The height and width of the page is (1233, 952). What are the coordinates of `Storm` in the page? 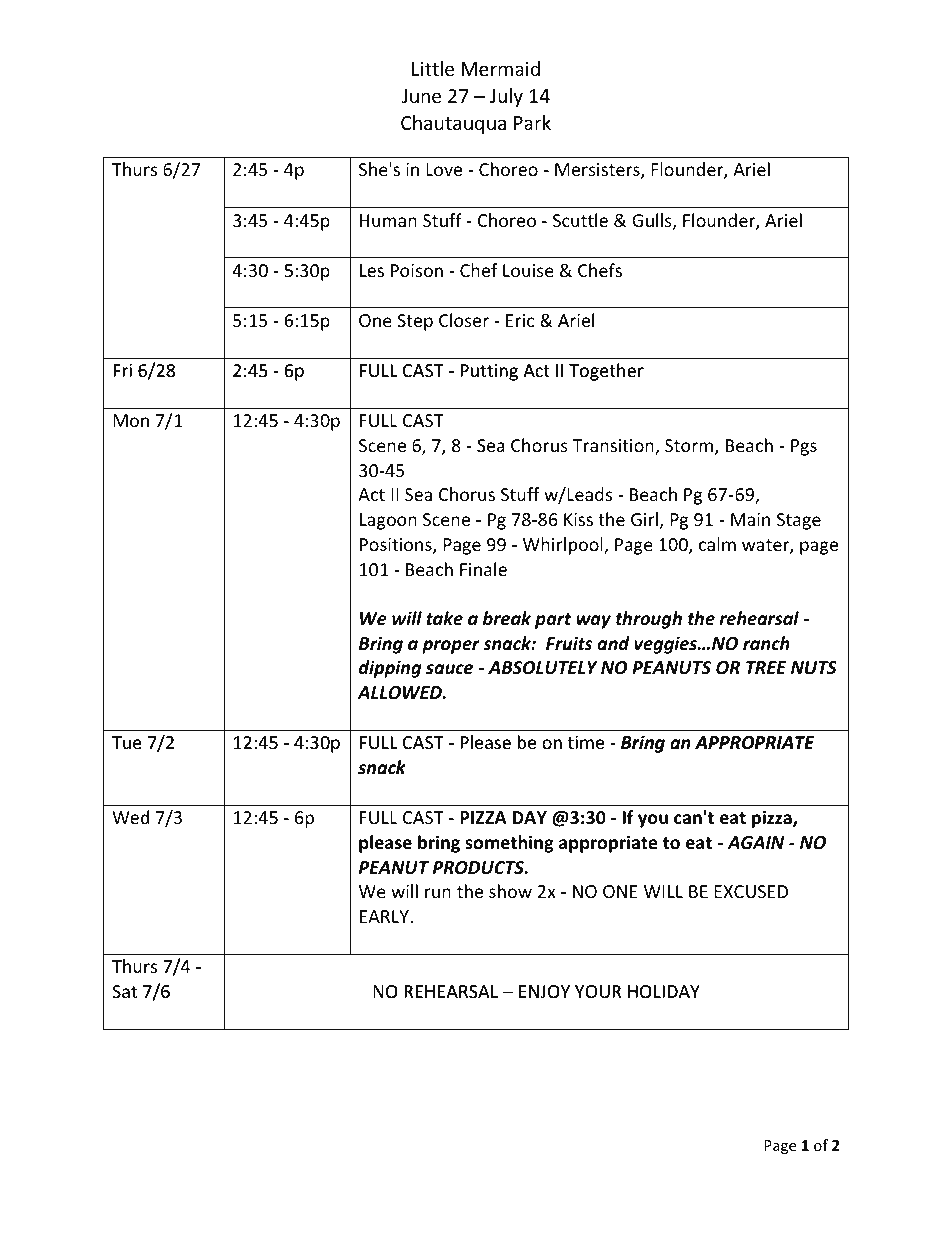 It's located at (690, 447).
